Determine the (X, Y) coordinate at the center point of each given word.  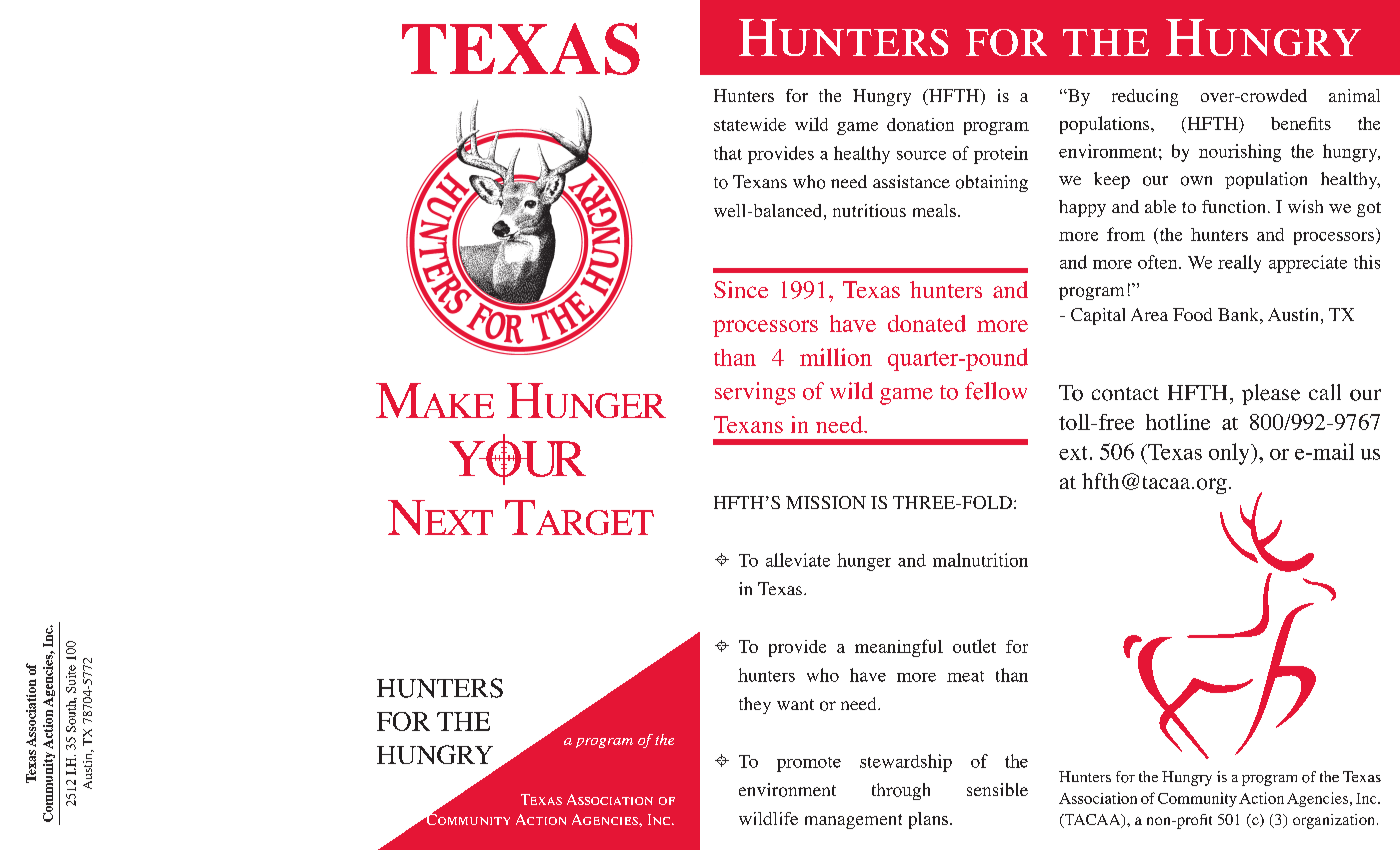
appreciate (1308, 264)
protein (1001, 155)
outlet (974, 646)
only (1230, 454)
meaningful (899, 648)
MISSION (826, 502)
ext (1073, 453)
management (853, 821)
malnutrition (980, 560)
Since (741, 289)
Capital (1098, 316)
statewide (750, 124)
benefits (1301, 123)
